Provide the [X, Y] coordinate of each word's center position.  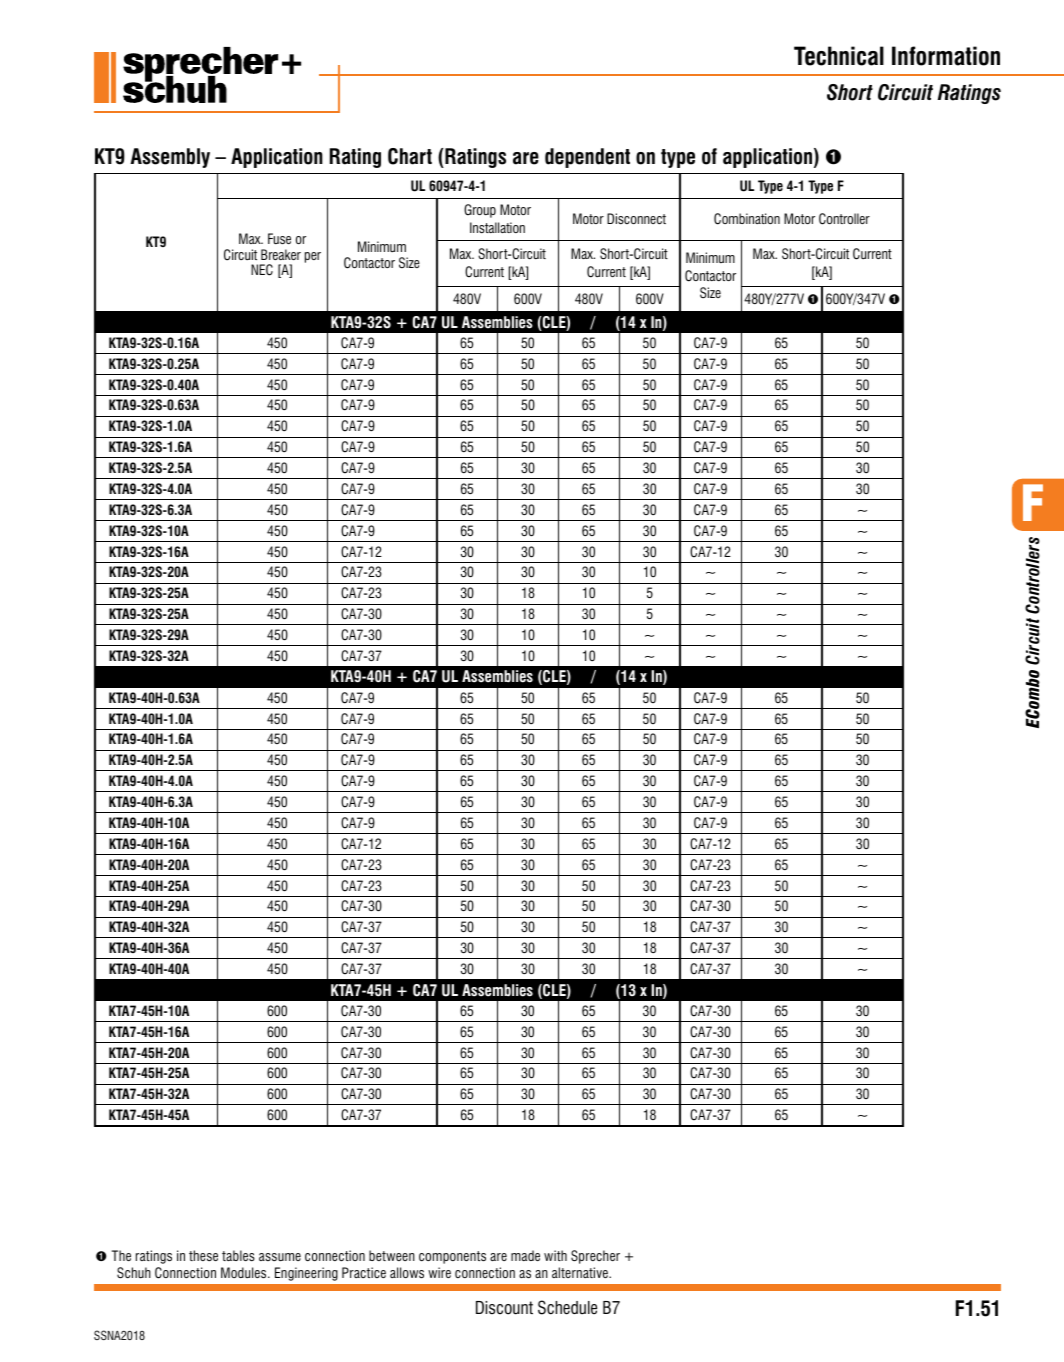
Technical [839, 56]
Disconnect [636, 218]
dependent [587, 158]
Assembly [170, 158]
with [555, 1255]
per [313, 257]
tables [238, 1255]
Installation [497, 227]
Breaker [281, 254]
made [525, 1255]
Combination [747, 219]
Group [480, 211]
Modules [245, 1272]
